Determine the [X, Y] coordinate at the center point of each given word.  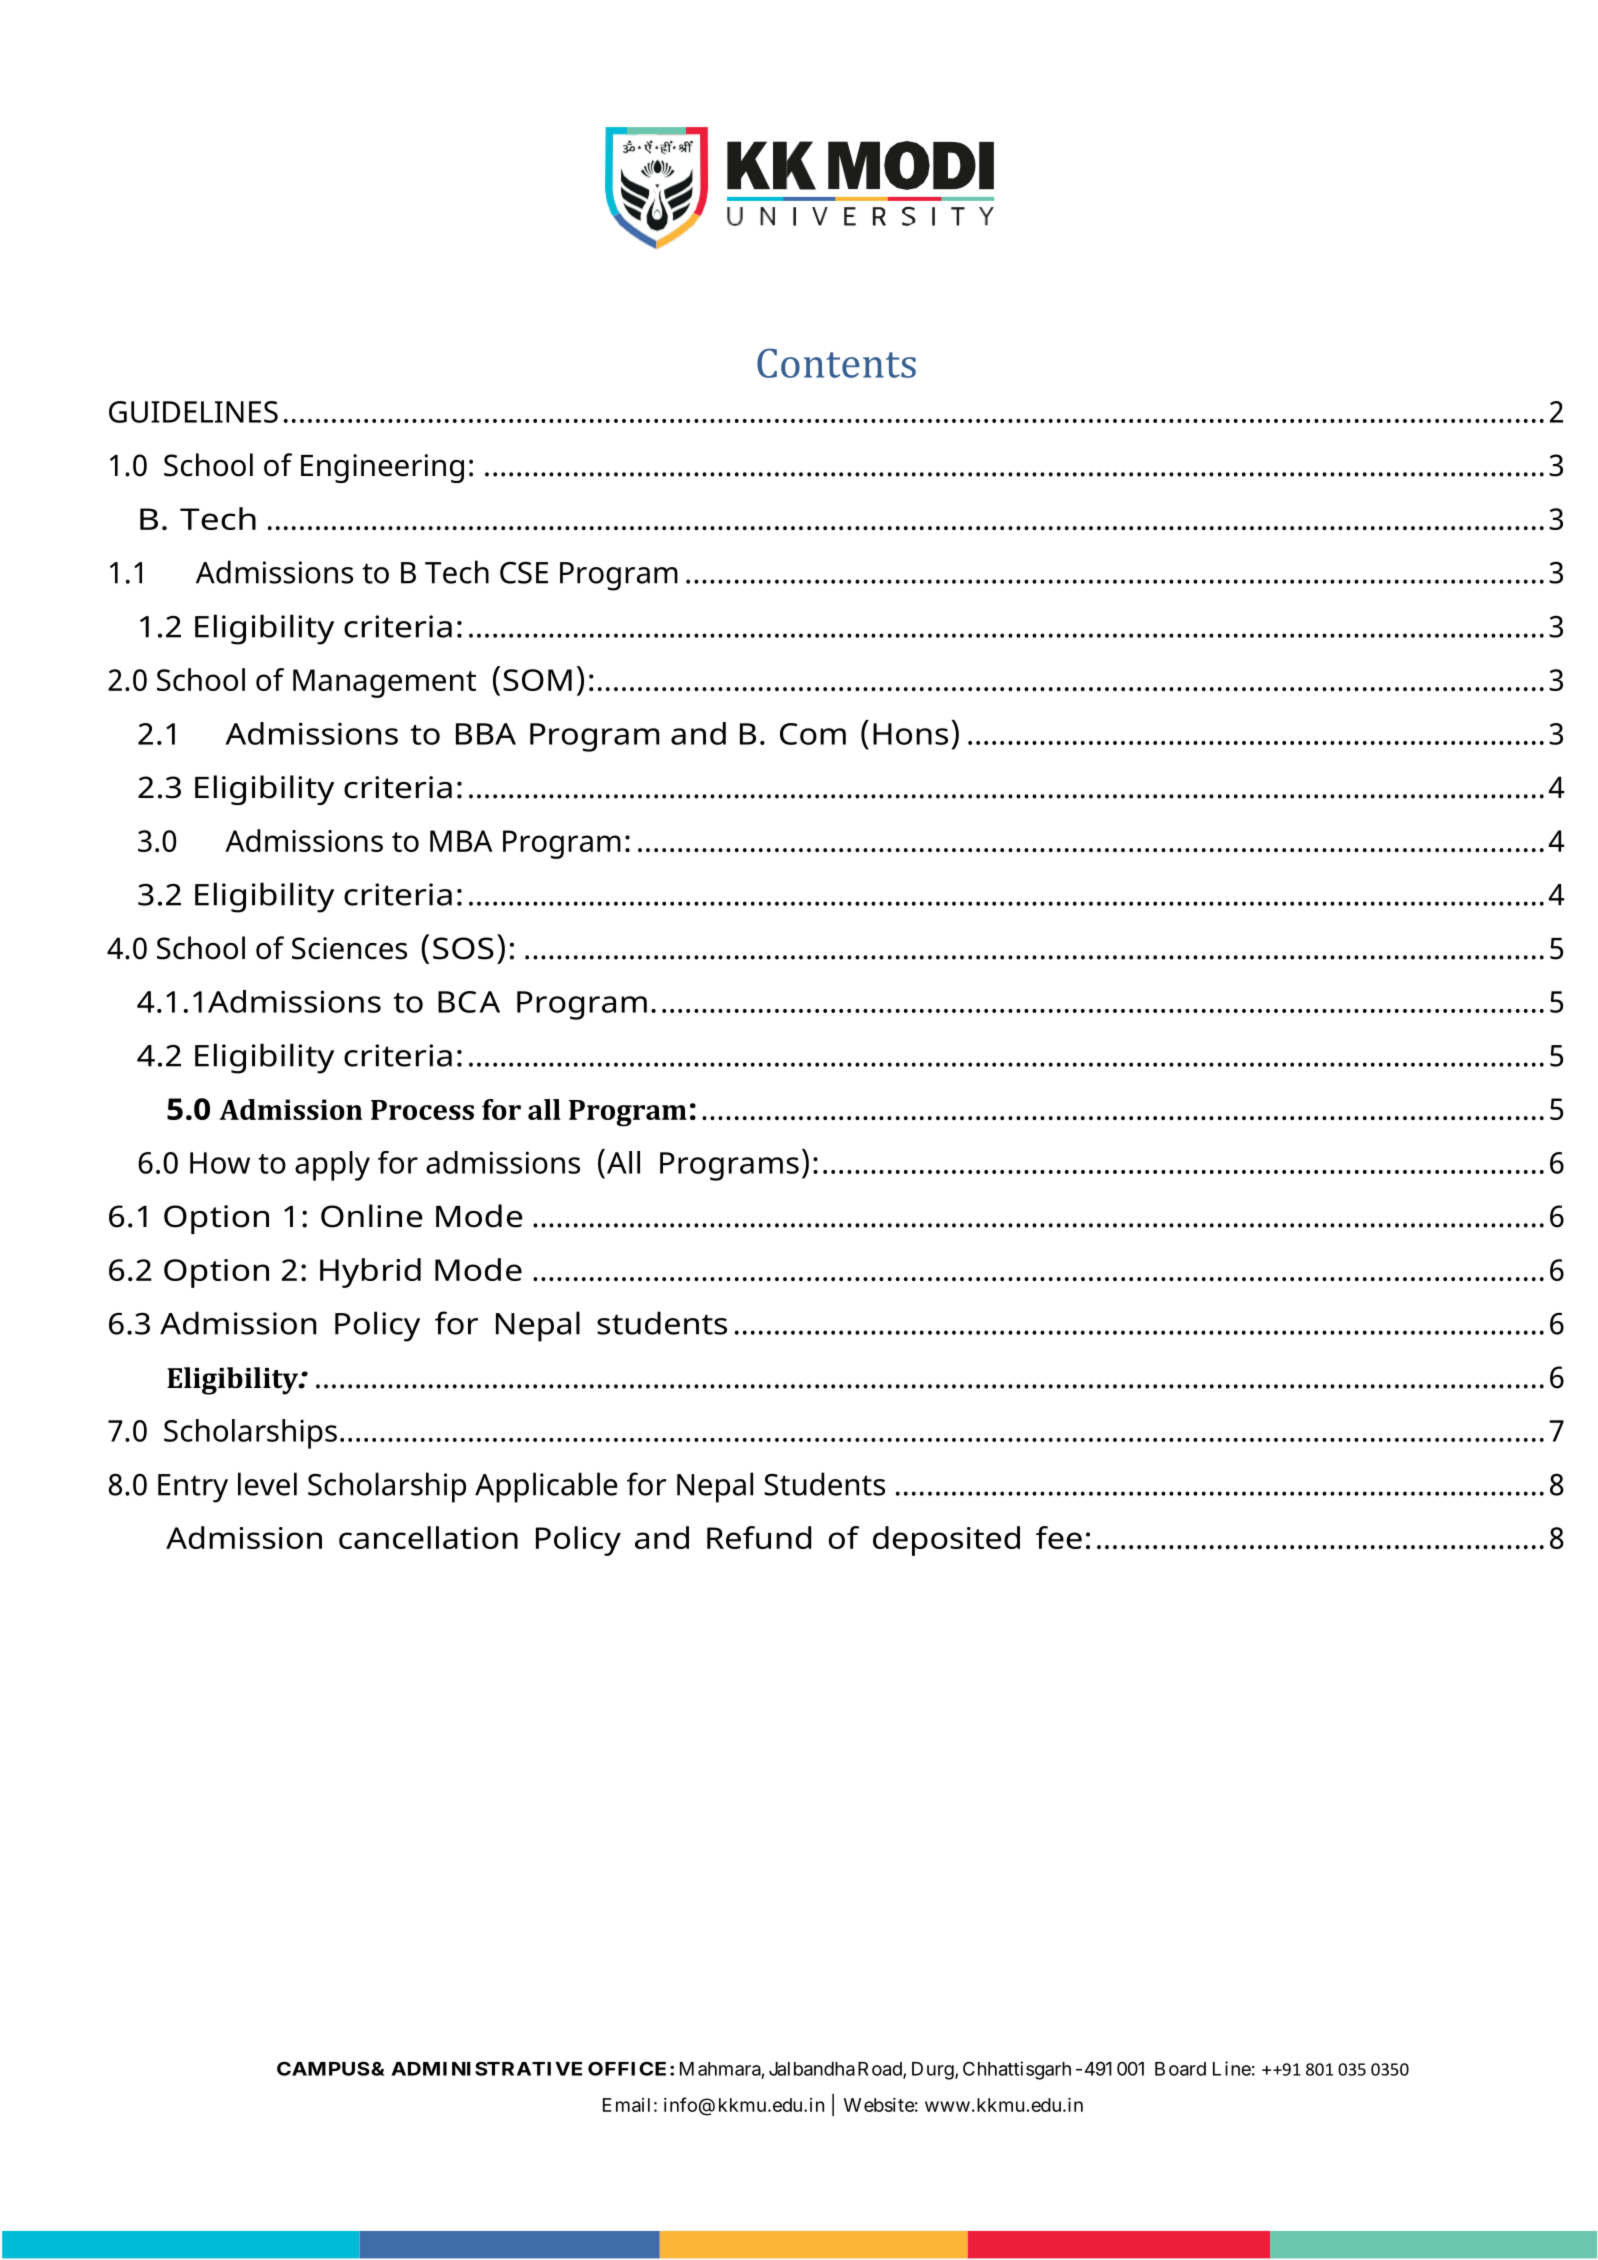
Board [1180, 2069]
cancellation [428, 1537]
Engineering [382, 468]
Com [813, 734]
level [267, 1484]
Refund [759, 1537]
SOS [463, 948]
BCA [469, 1002]
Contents [836, 363]
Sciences [349, 948]
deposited [946, 1541]
